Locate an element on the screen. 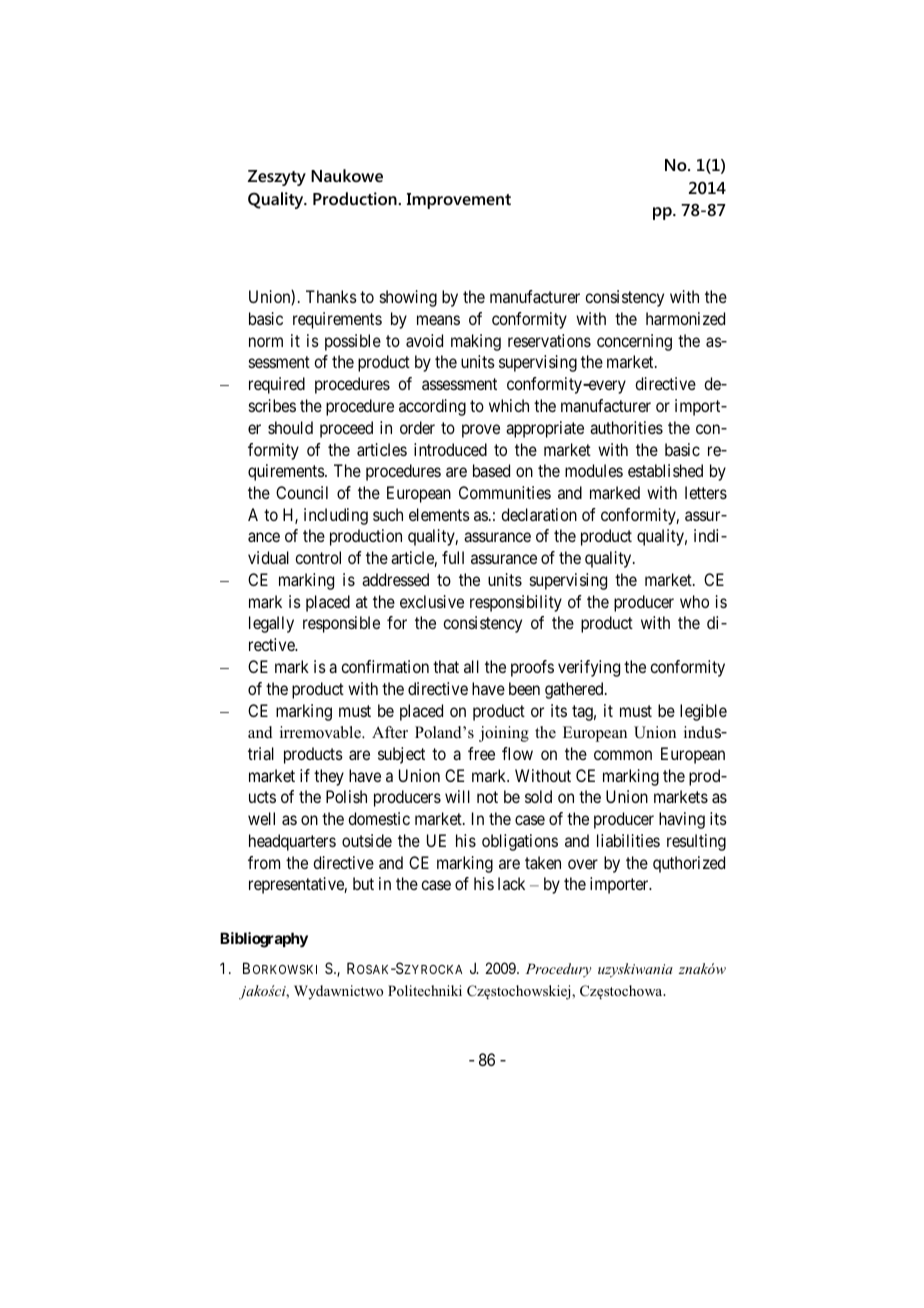 The image size is (924, 1308). legible is located at coordinates (703, 712).
